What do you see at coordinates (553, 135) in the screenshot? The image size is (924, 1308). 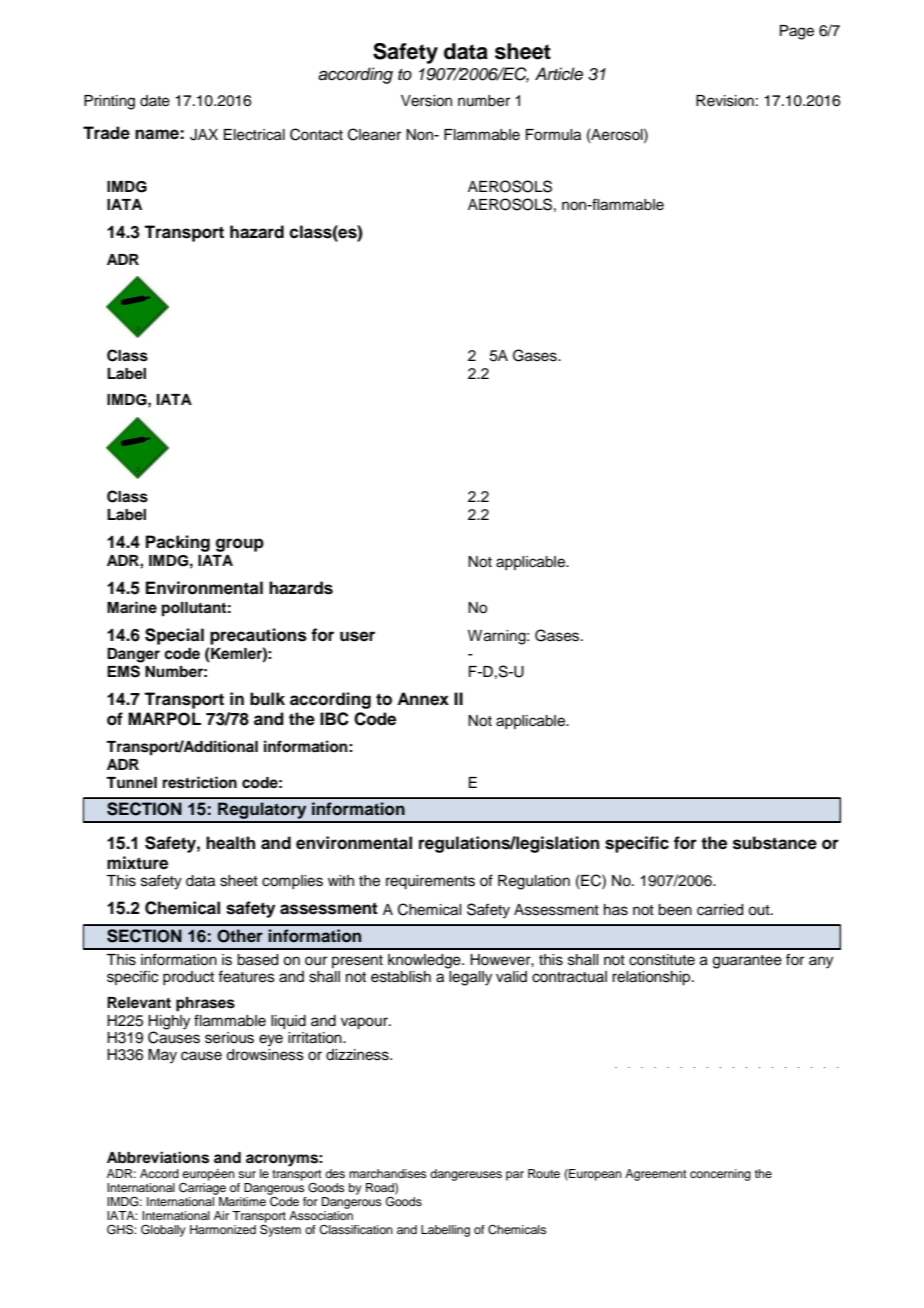 I see `Formula` at bounding box center [553, 135].
